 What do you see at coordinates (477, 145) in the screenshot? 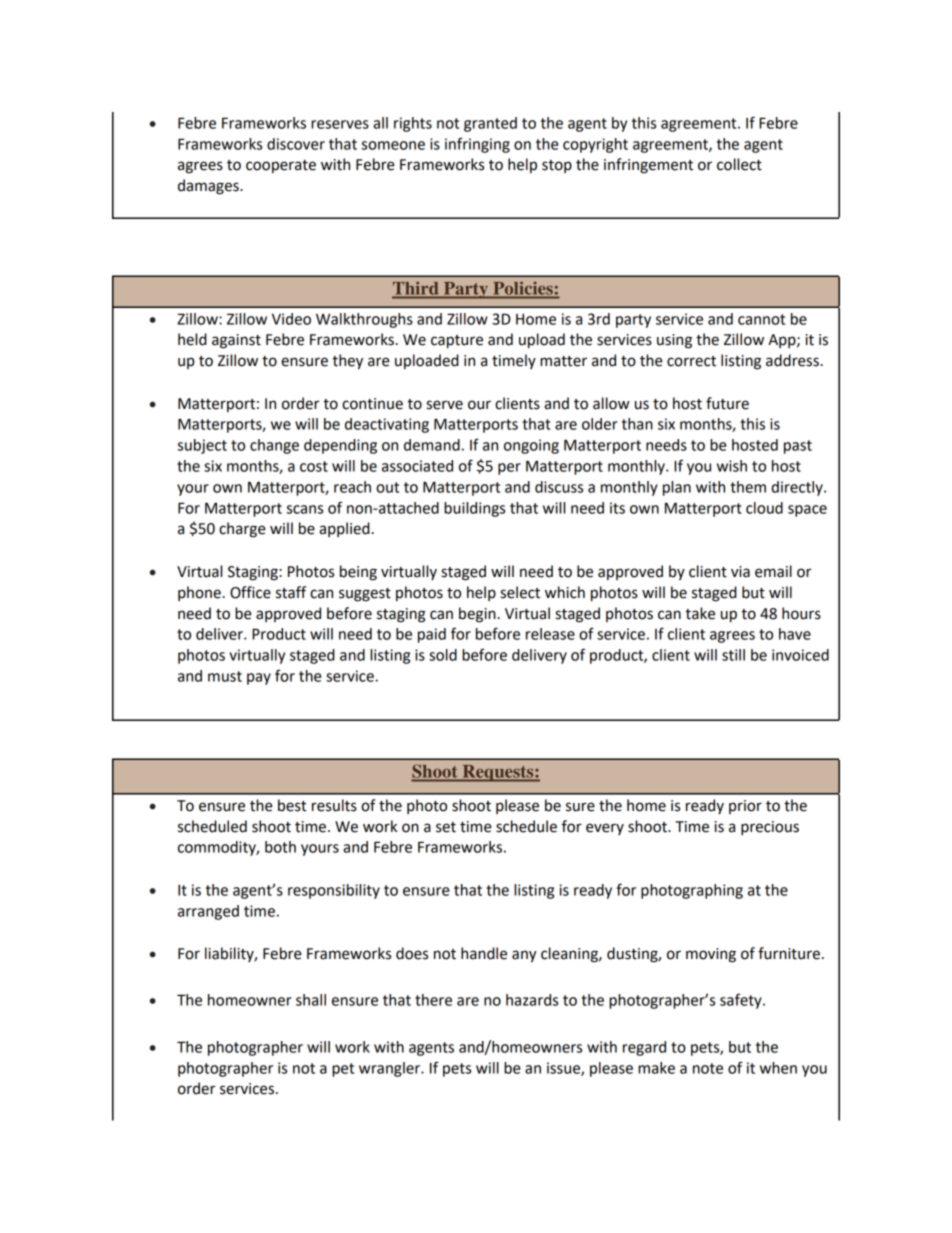
I see `infringing` at bounding box center [477, 145].
